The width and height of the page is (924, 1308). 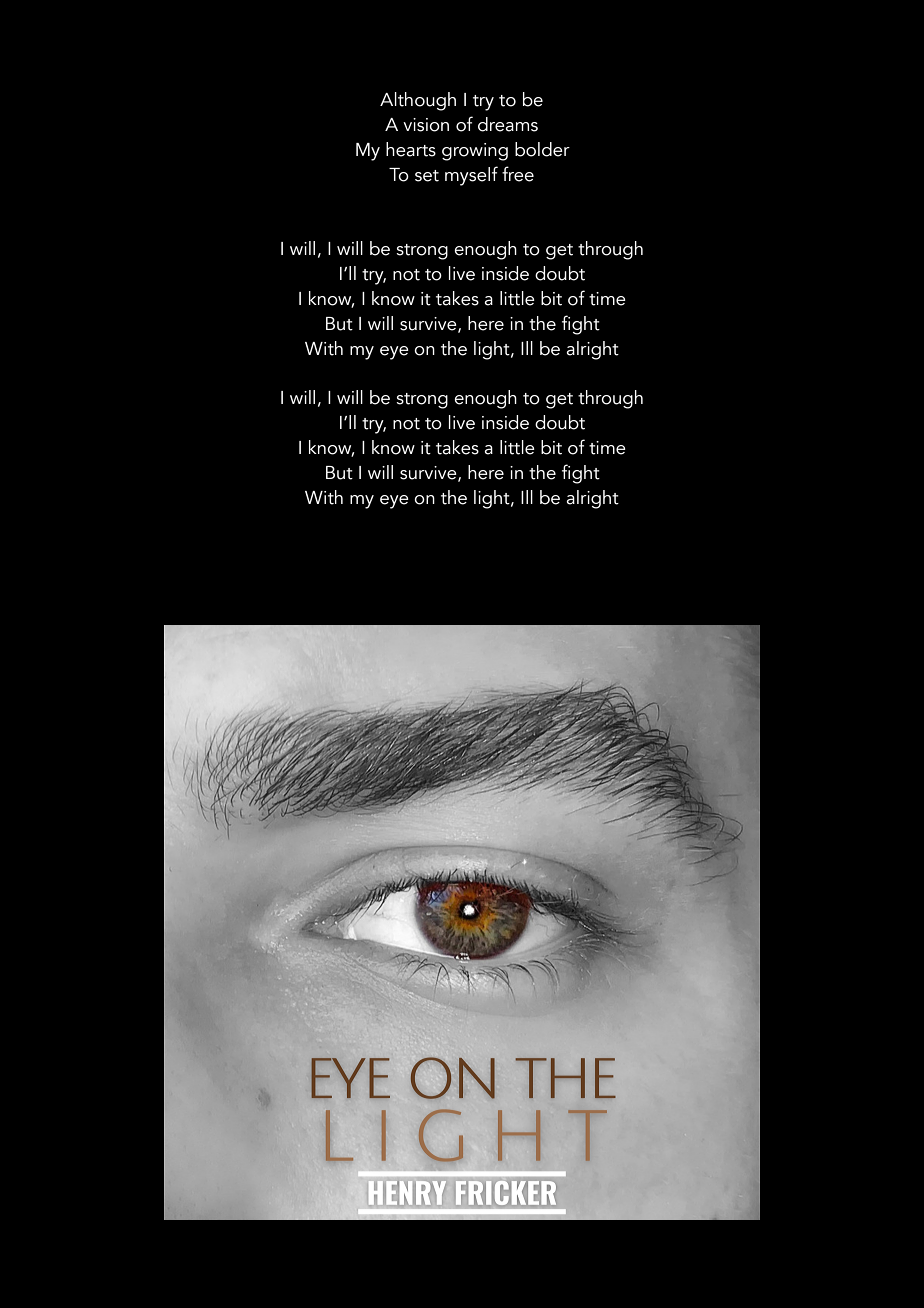 I want to click on free, so click(x=518, y=174).
